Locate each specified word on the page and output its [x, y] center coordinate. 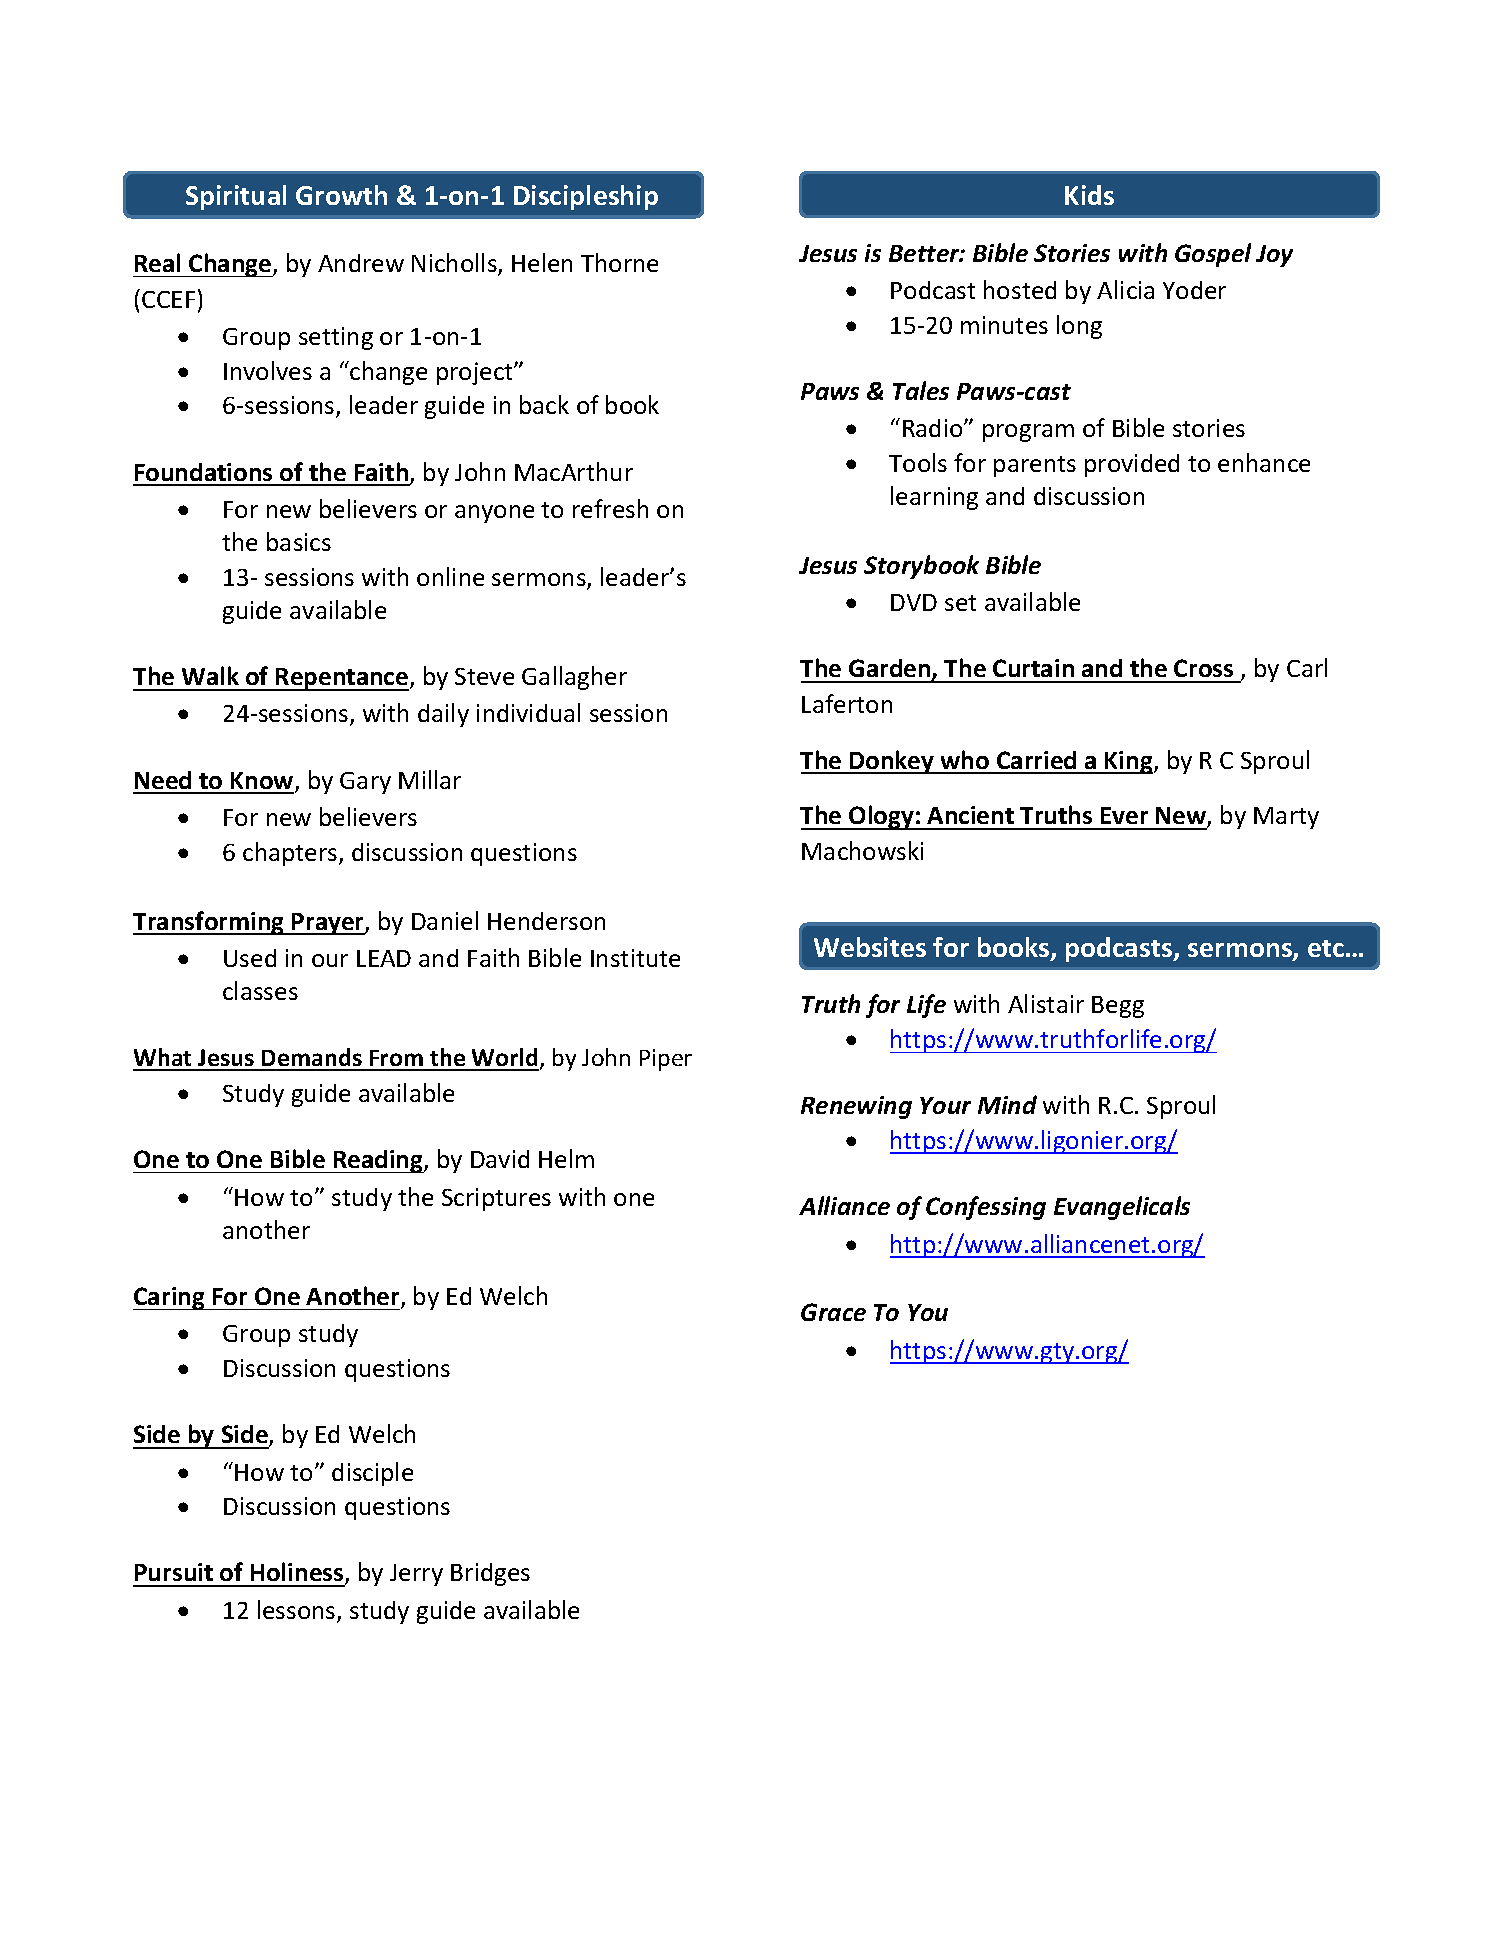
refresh [610, 508]
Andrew [361, 263]
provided [1132, 465]
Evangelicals [1122, 1208]
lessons [298, 1611]
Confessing [986, 1208]
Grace [833, 1312]
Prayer [328, 924]
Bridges [490, 1574]
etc [1326, 948]
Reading [378, 1161]
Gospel [1213, 255]
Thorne [619, 262]
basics [299, 541]
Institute [635, 958]
